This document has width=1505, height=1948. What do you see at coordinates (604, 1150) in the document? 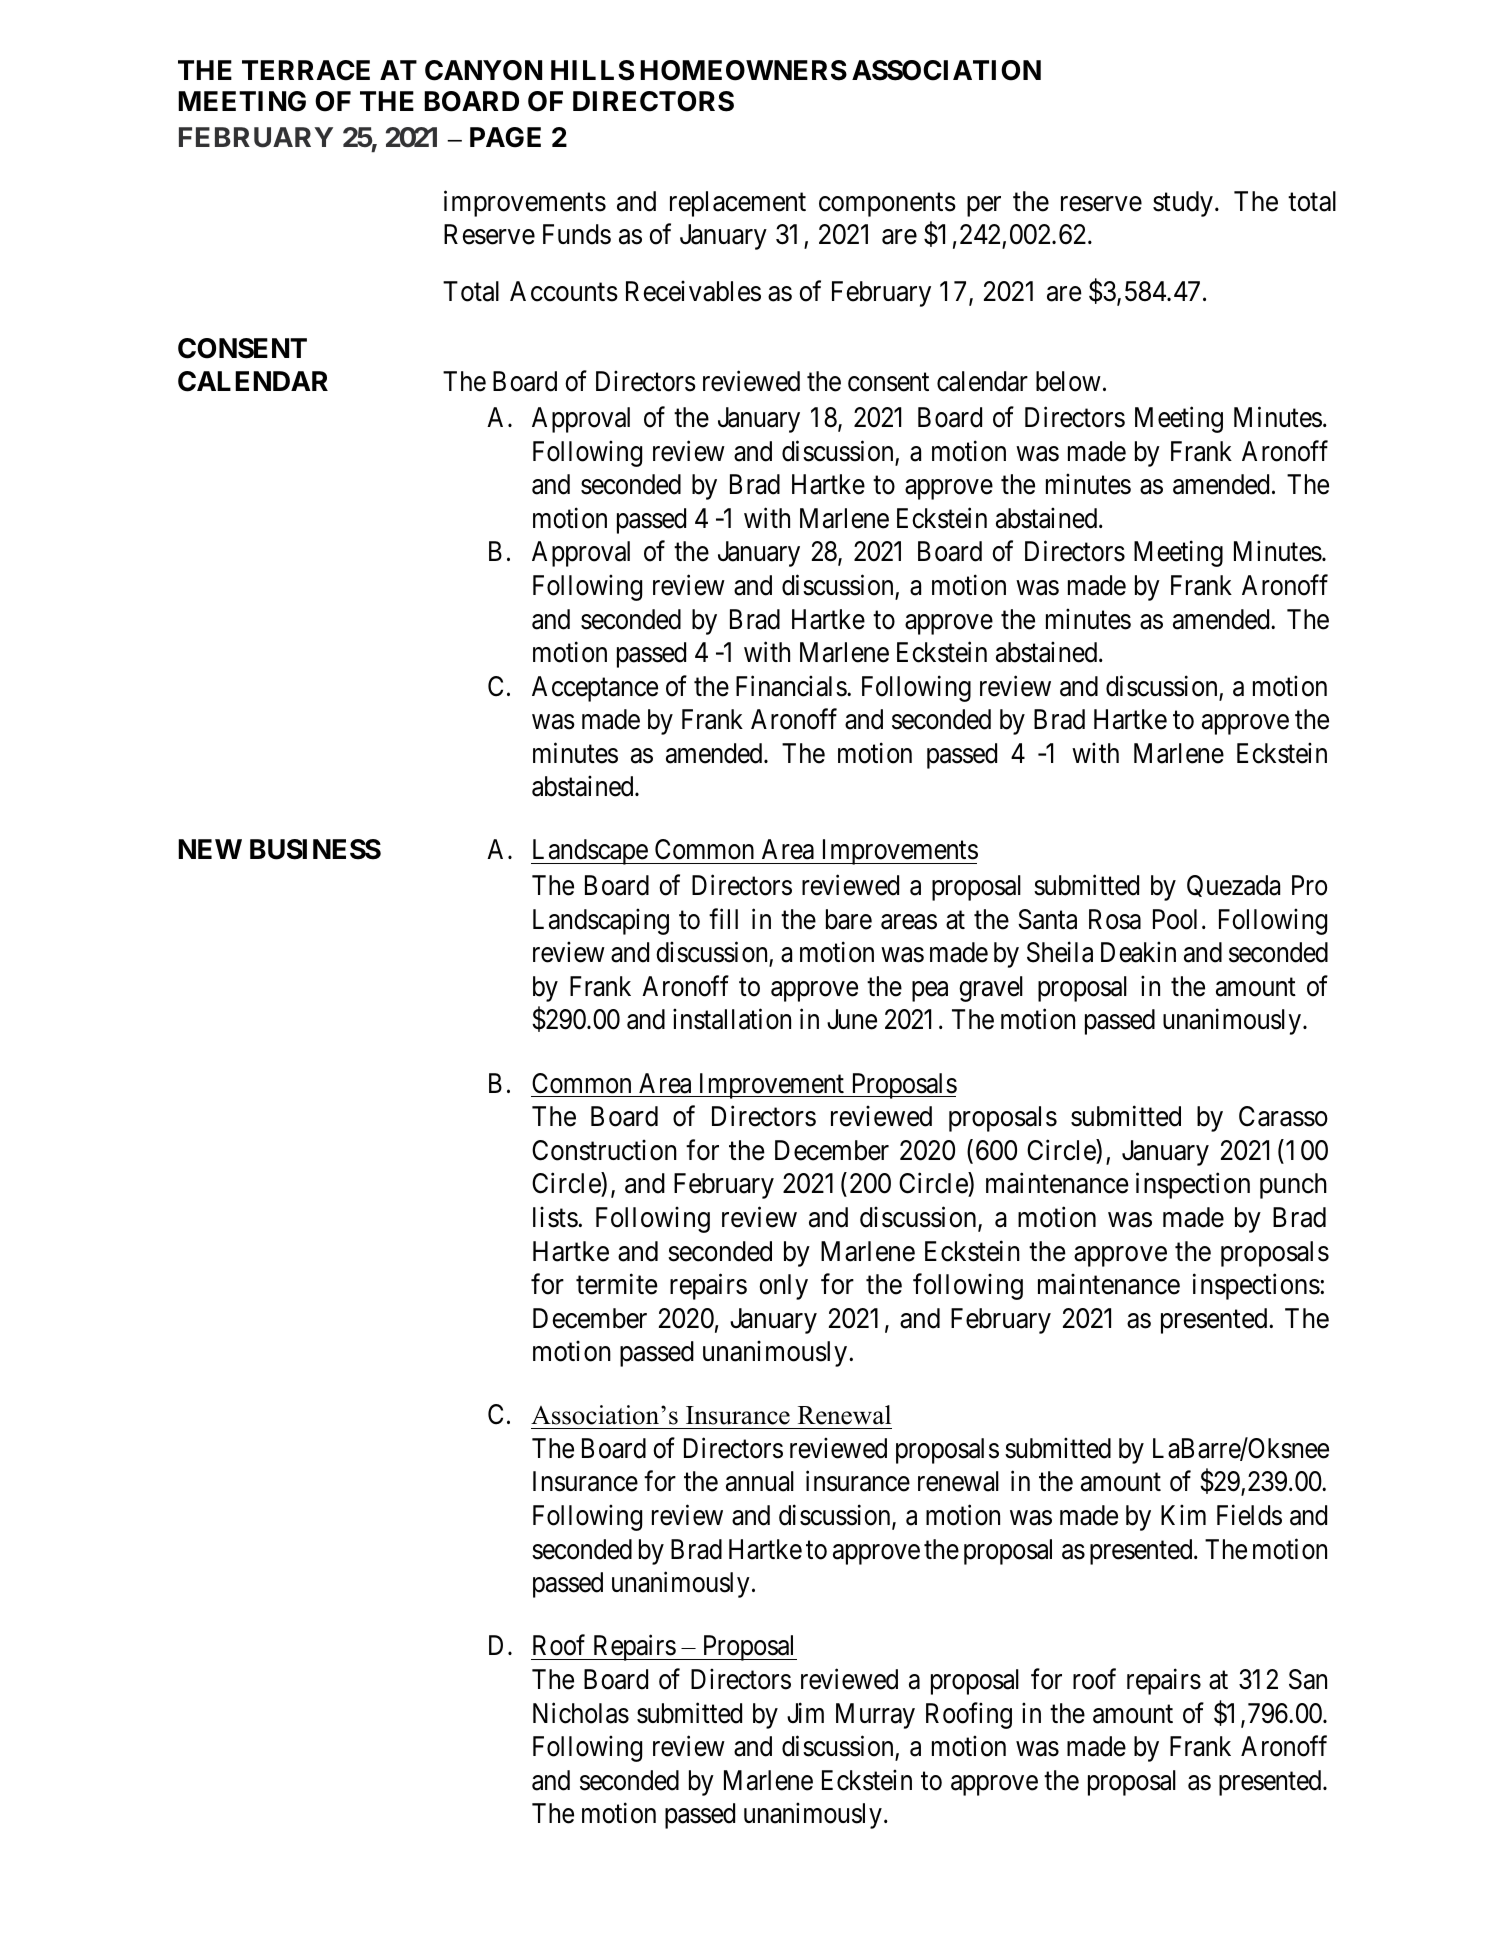
I see `Construction` at bounding box center [604, 1150].
